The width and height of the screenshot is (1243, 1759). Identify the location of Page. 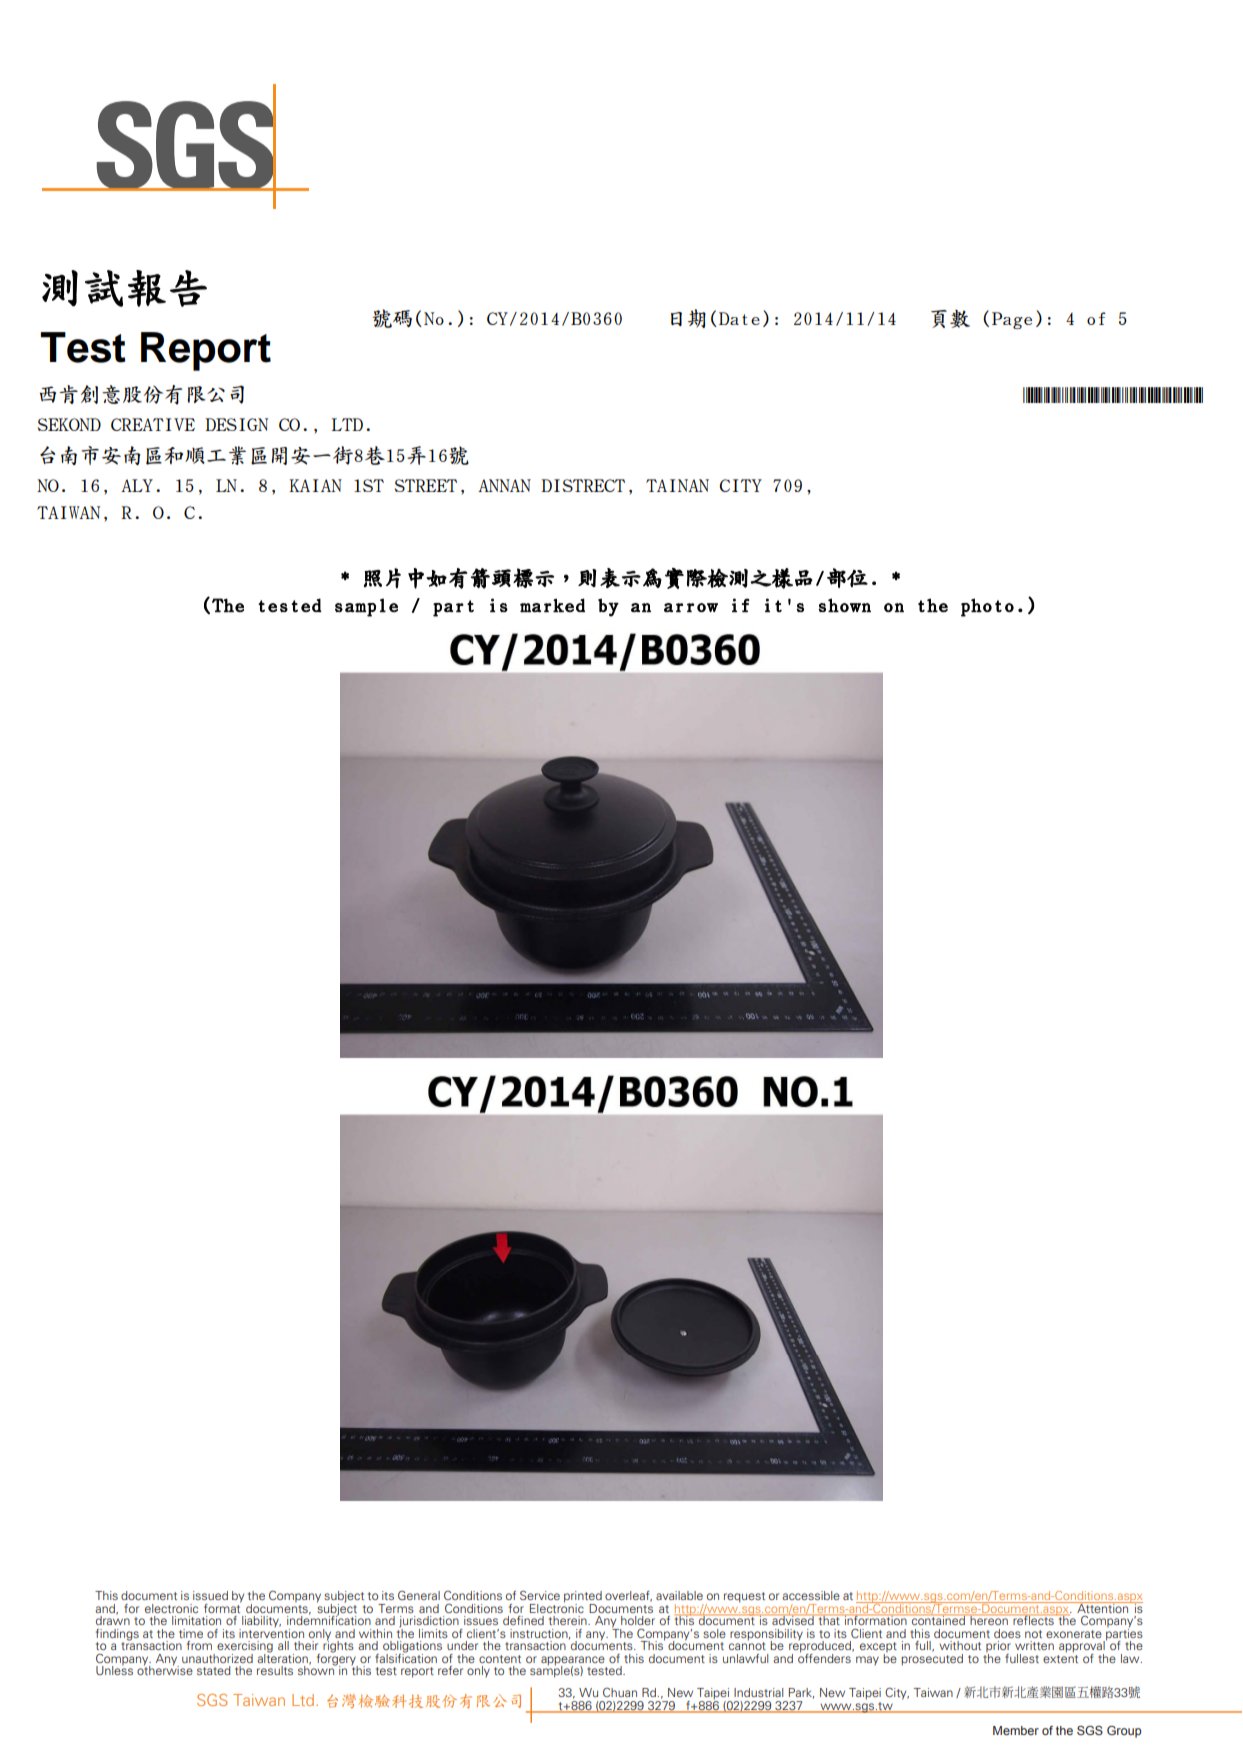
(1012, 320).
